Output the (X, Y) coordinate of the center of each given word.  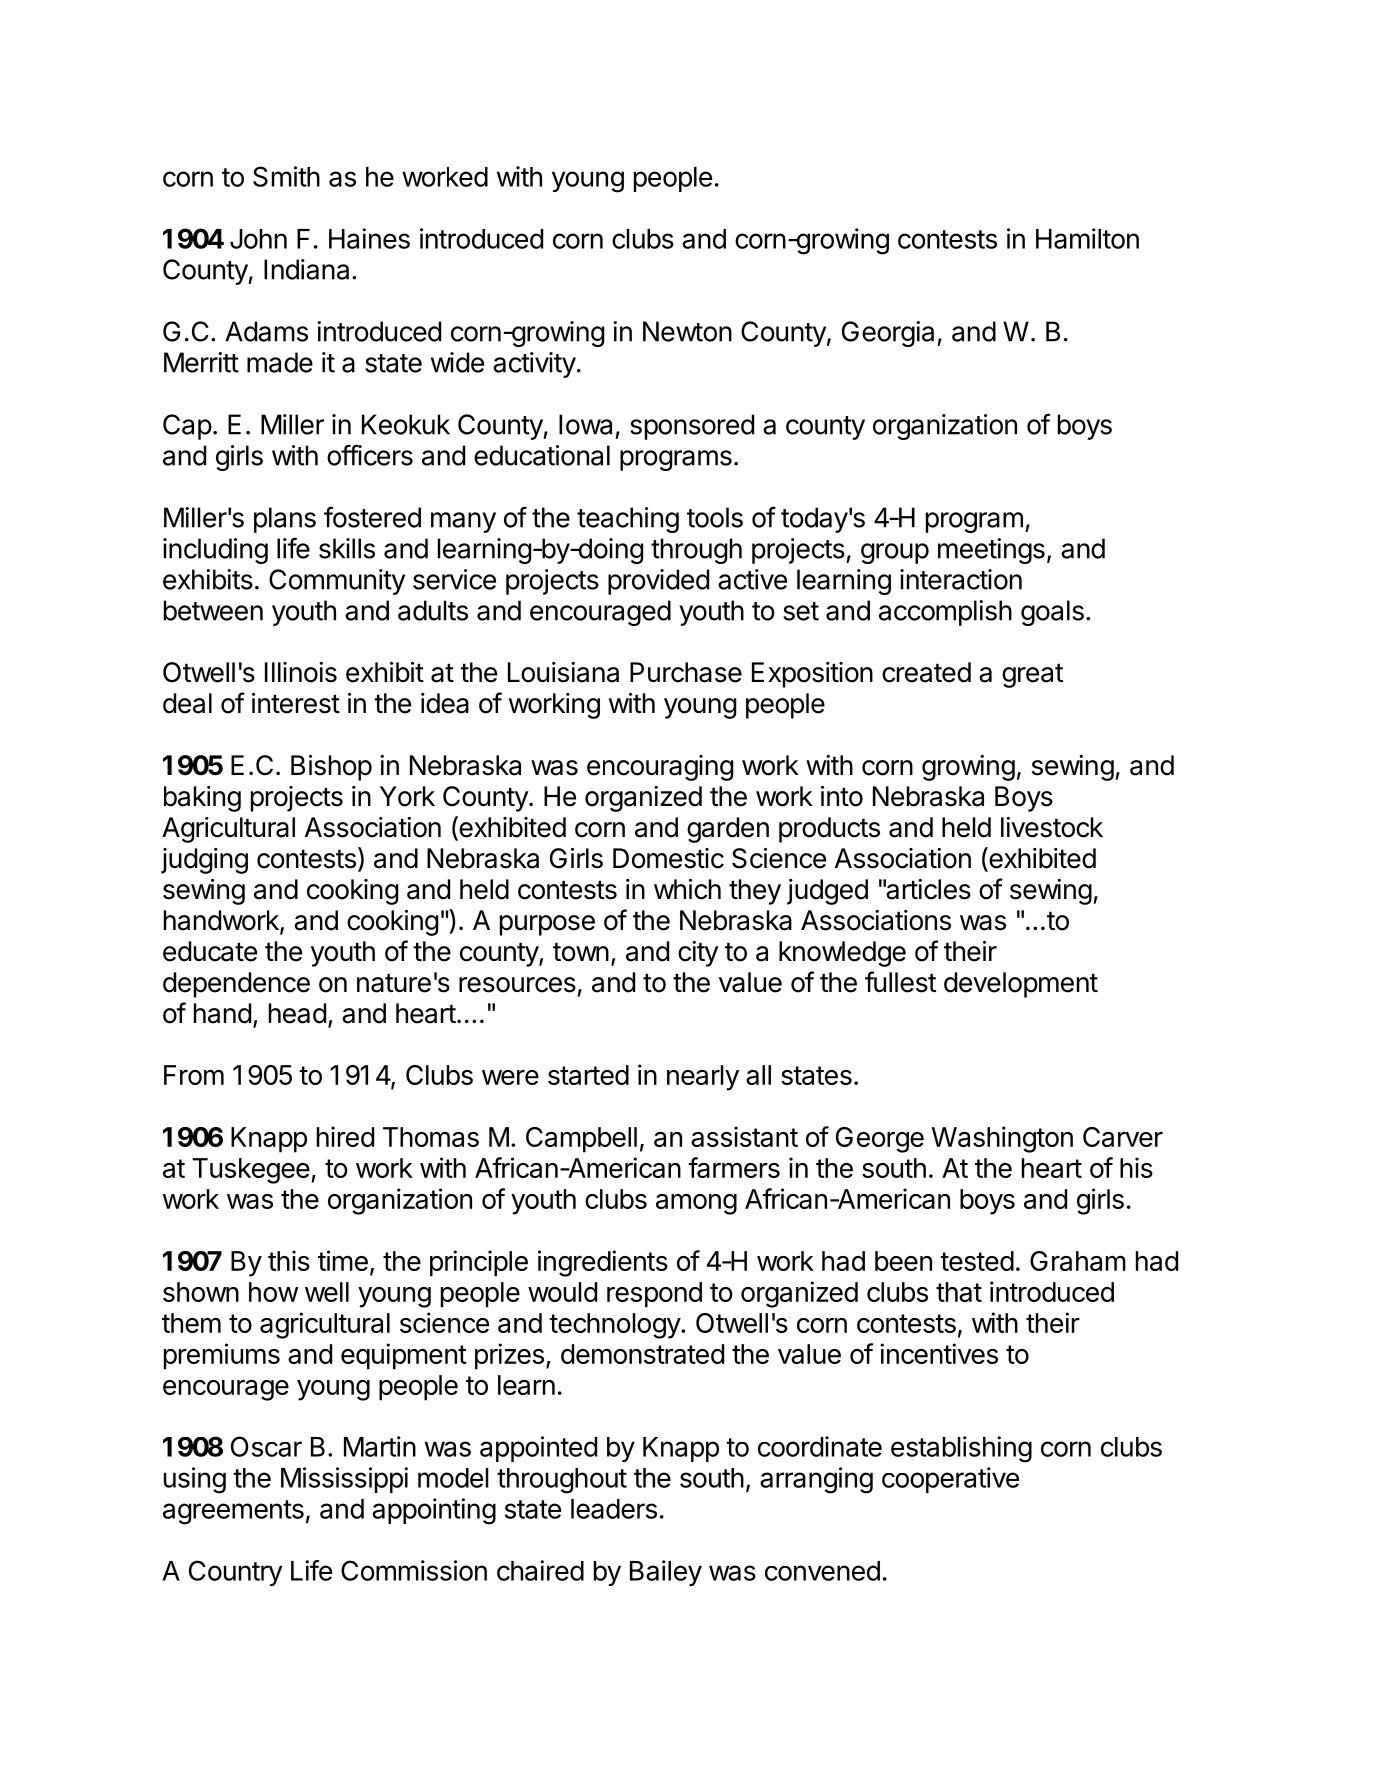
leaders (614, 1509)
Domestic (668, 858)
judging (204, 861)
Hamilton (1087, 238)
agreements (233, 1512)
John (258, 239)
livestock (1052, 827)
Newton (687, 331)
